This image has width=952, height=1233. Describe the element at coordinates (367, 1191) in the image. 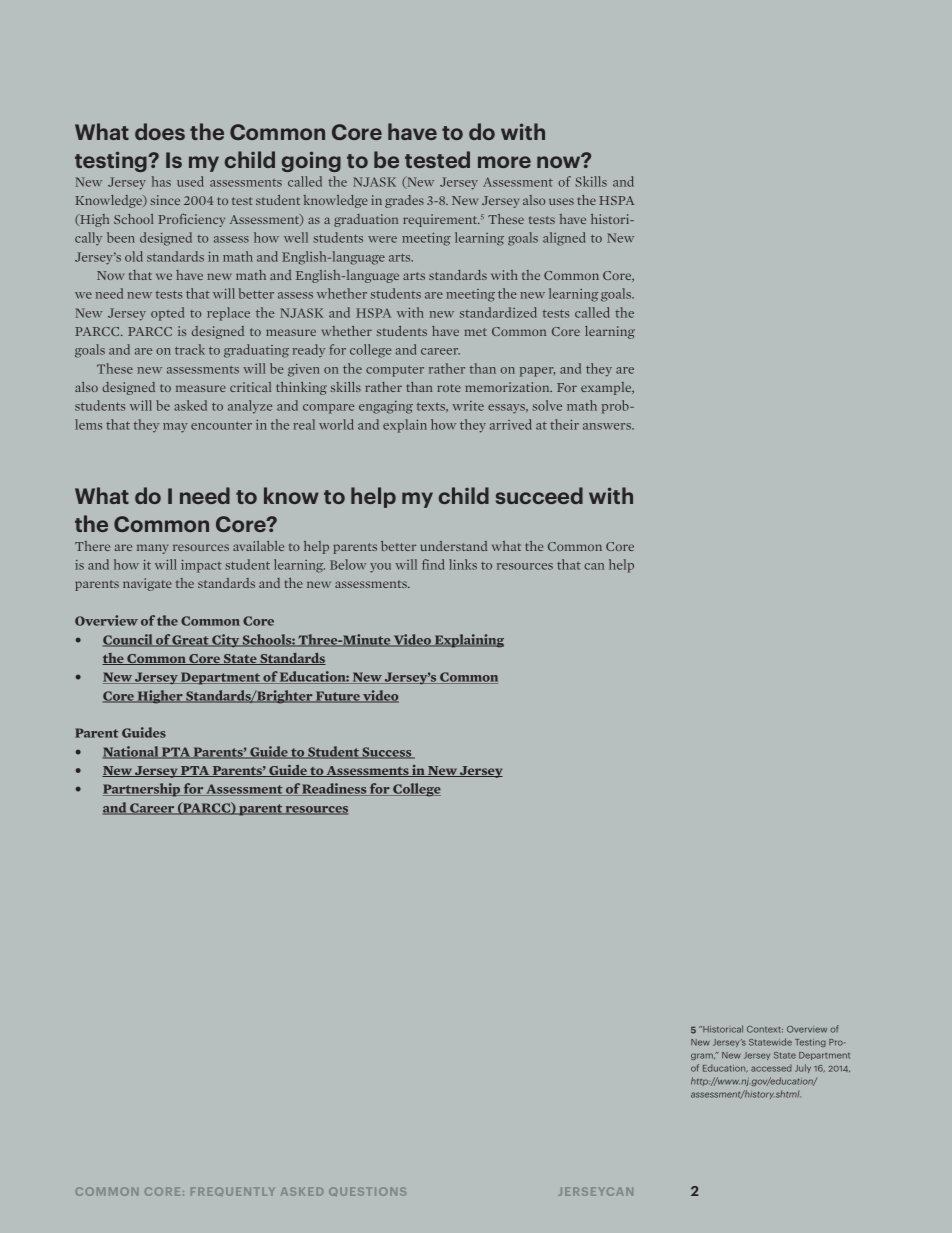

I see `QUESTIONS` at that location.
